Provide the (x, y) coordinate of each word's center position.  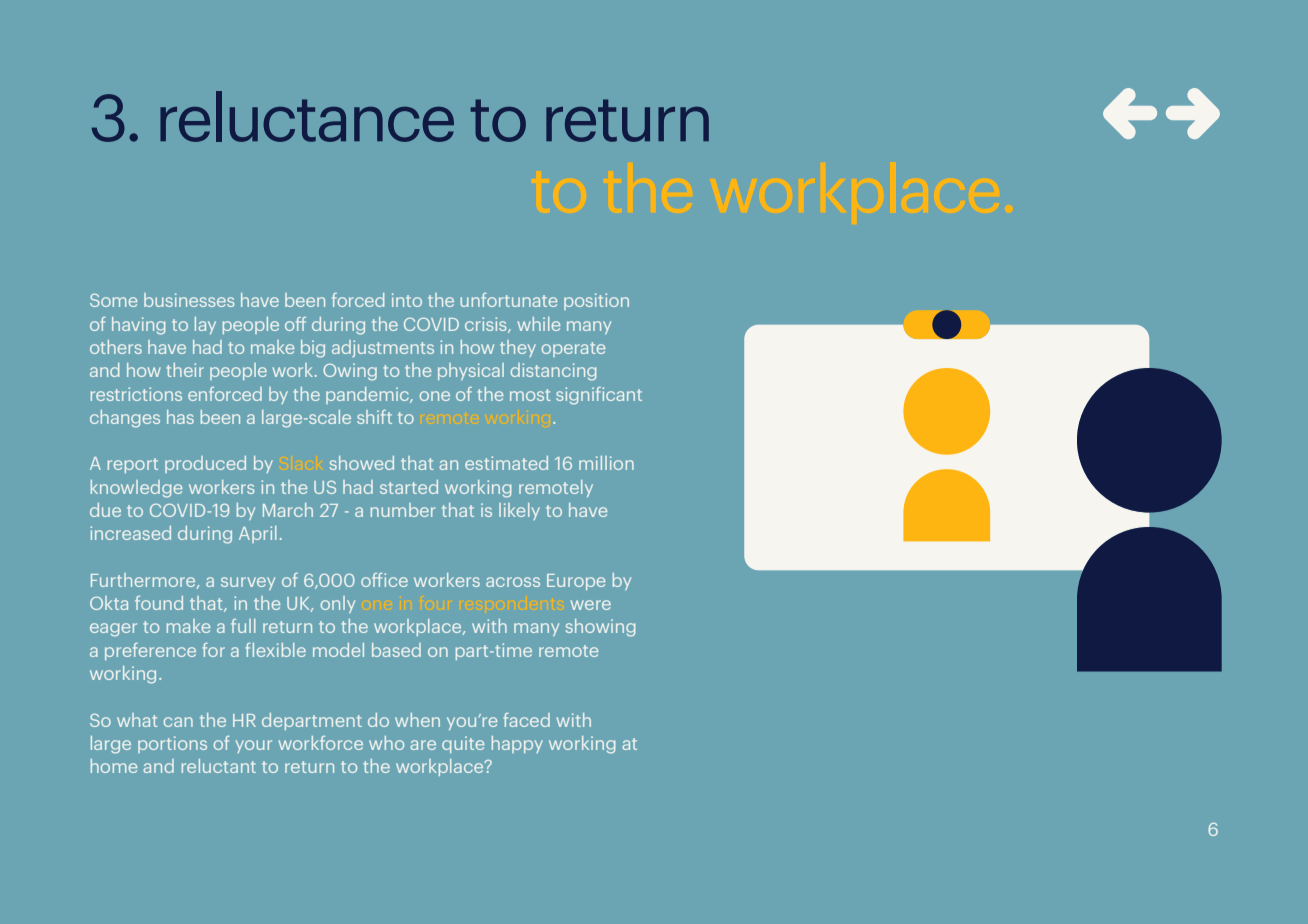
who (386, 743)
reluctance (307, 116)
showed (361, 463)
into (407, 300)
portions (172, 744)
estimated (506, 463)
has (180, 417)
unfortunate (508, 300)
